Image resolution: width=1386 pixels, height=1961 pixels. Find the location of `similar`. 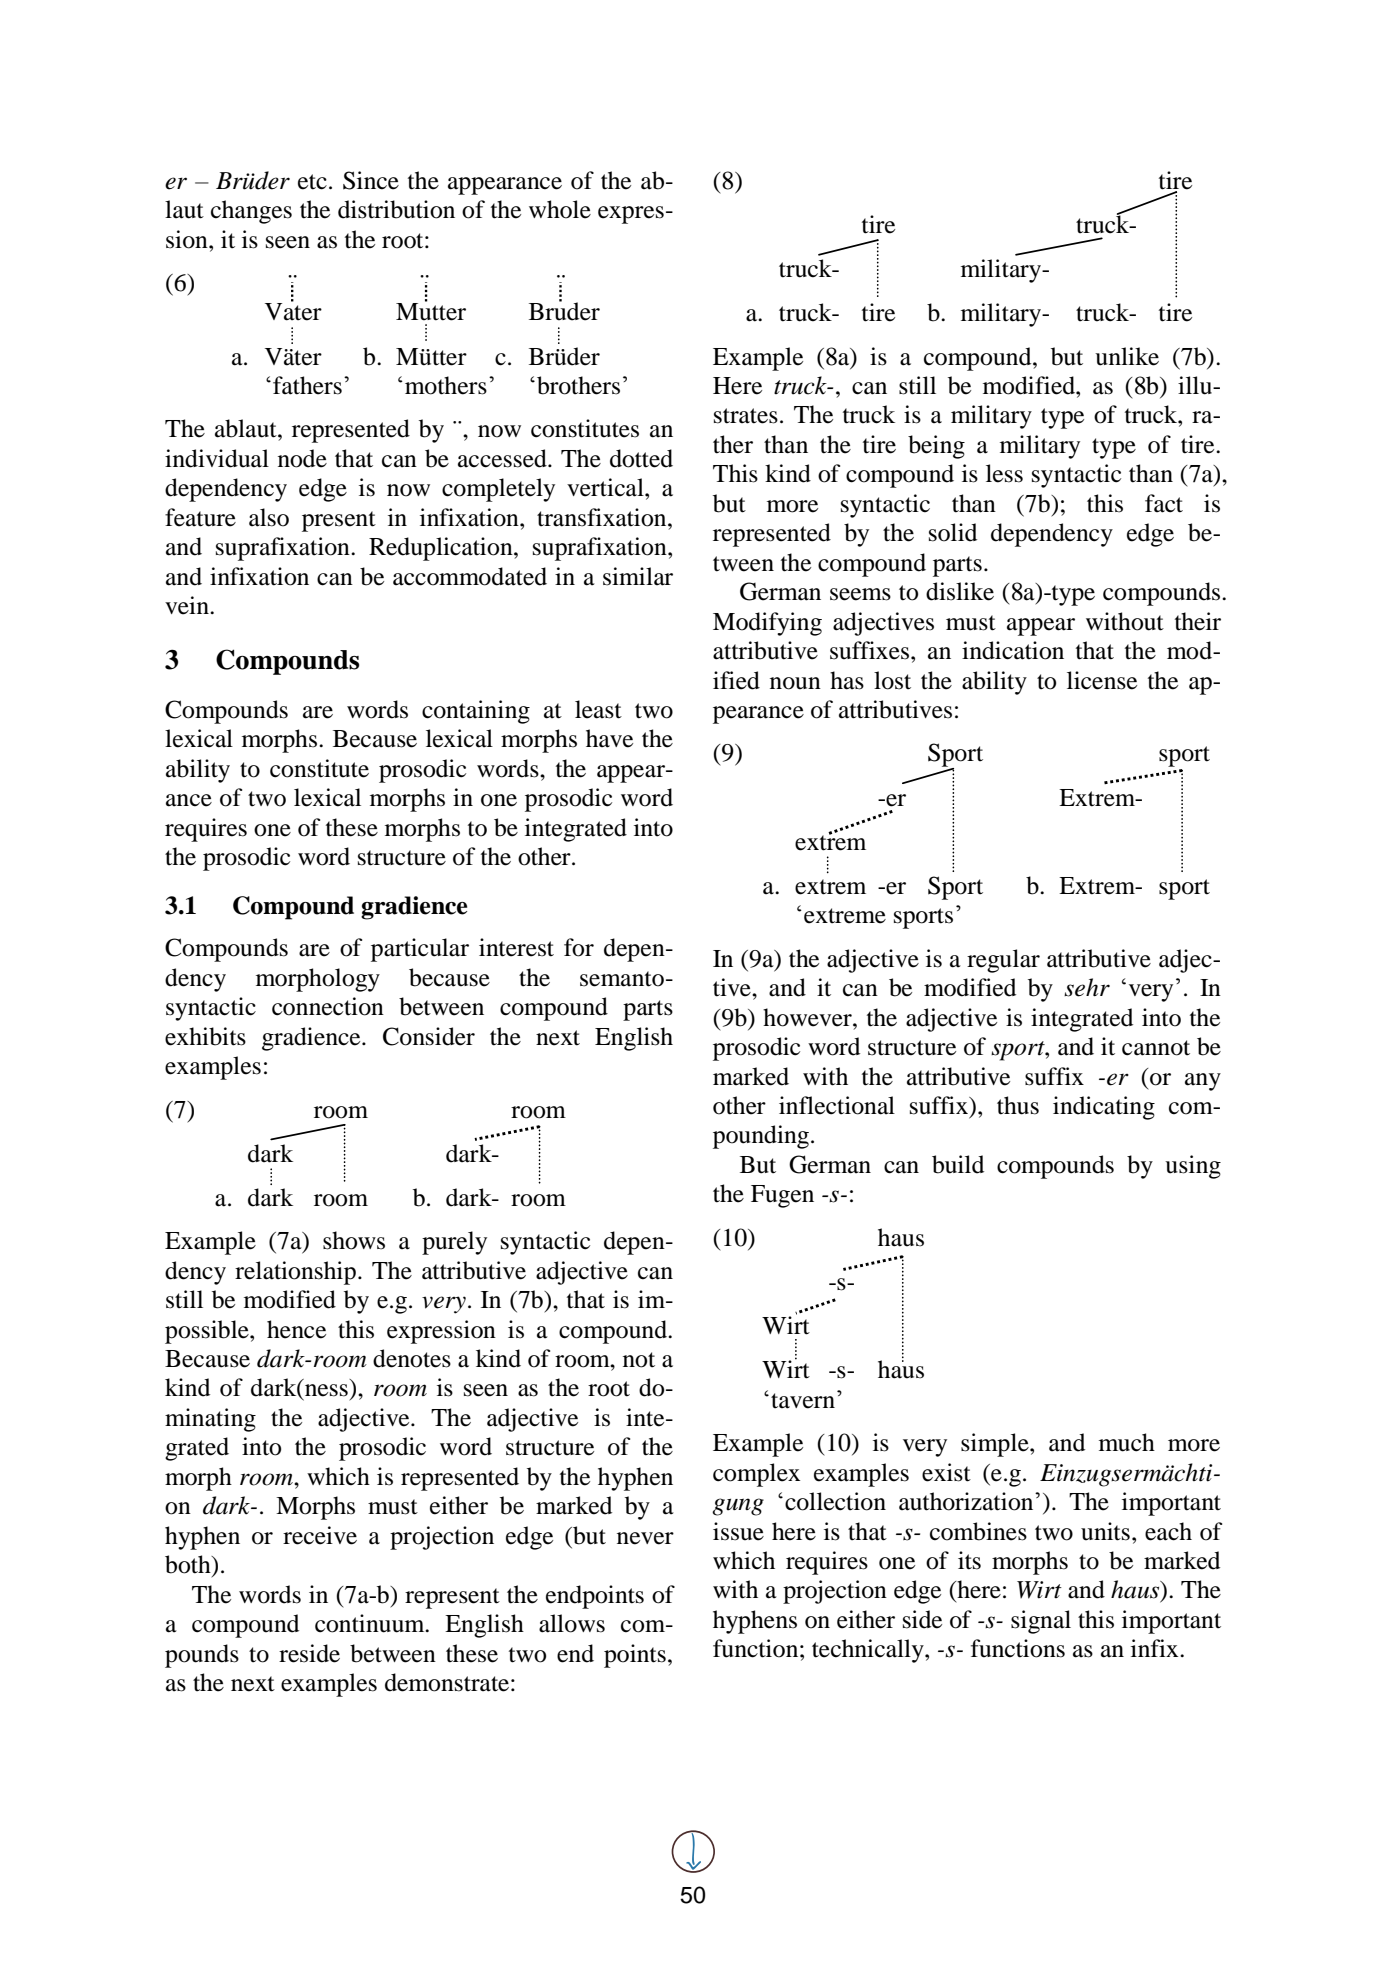

similar is located at coordinates (638, 576).
